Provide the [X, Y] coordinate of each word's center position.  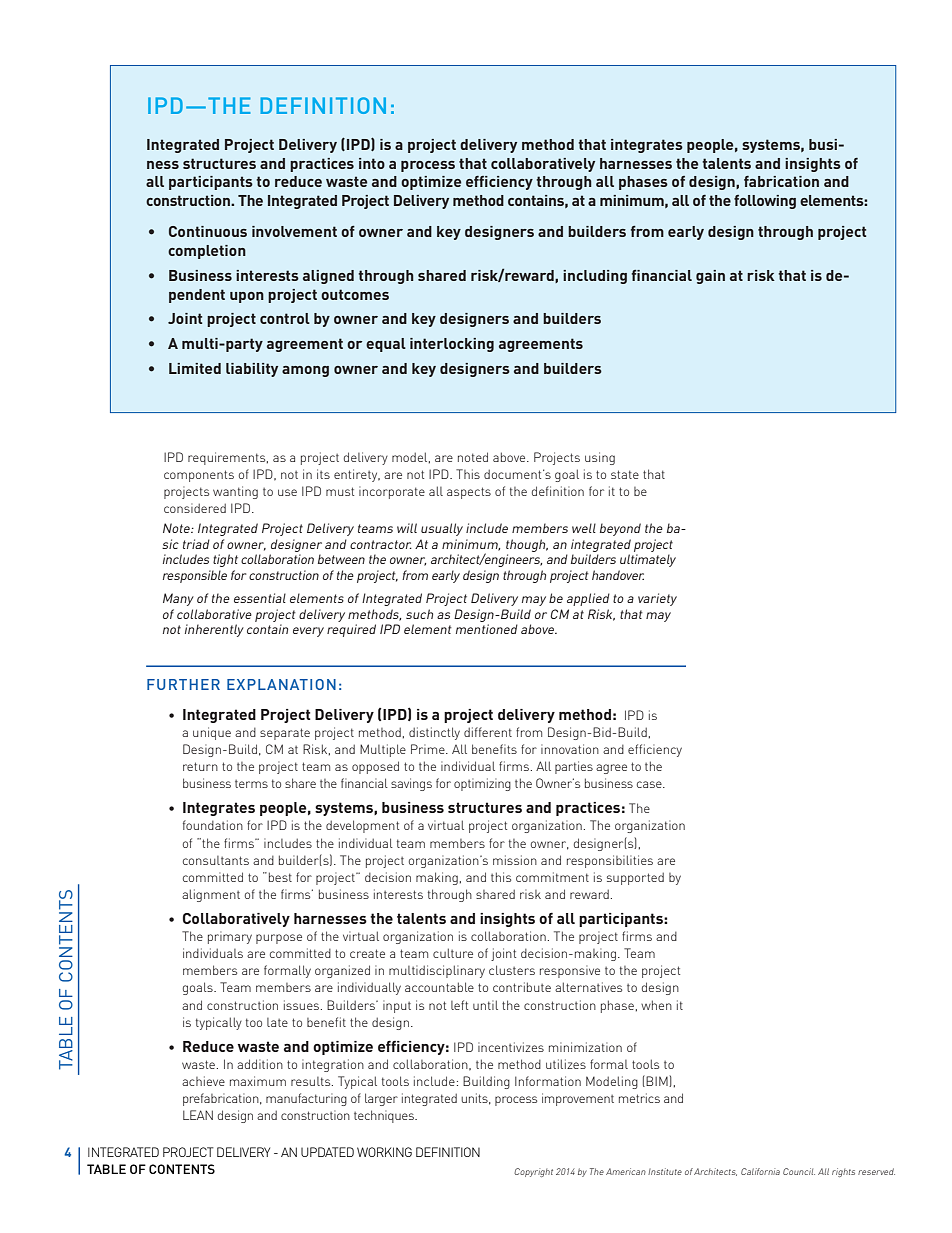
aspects [469, 493]
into [372, 163]
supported [635, 878]
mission [515, 860]
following [765, 202]
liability [252, 370]
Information [548, 1081]
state [625, 474]
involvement [294, 231]
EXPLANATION [281, 684]
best [280, 877]
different [488, 732]
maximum [258, 1081]
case [650, 784]
